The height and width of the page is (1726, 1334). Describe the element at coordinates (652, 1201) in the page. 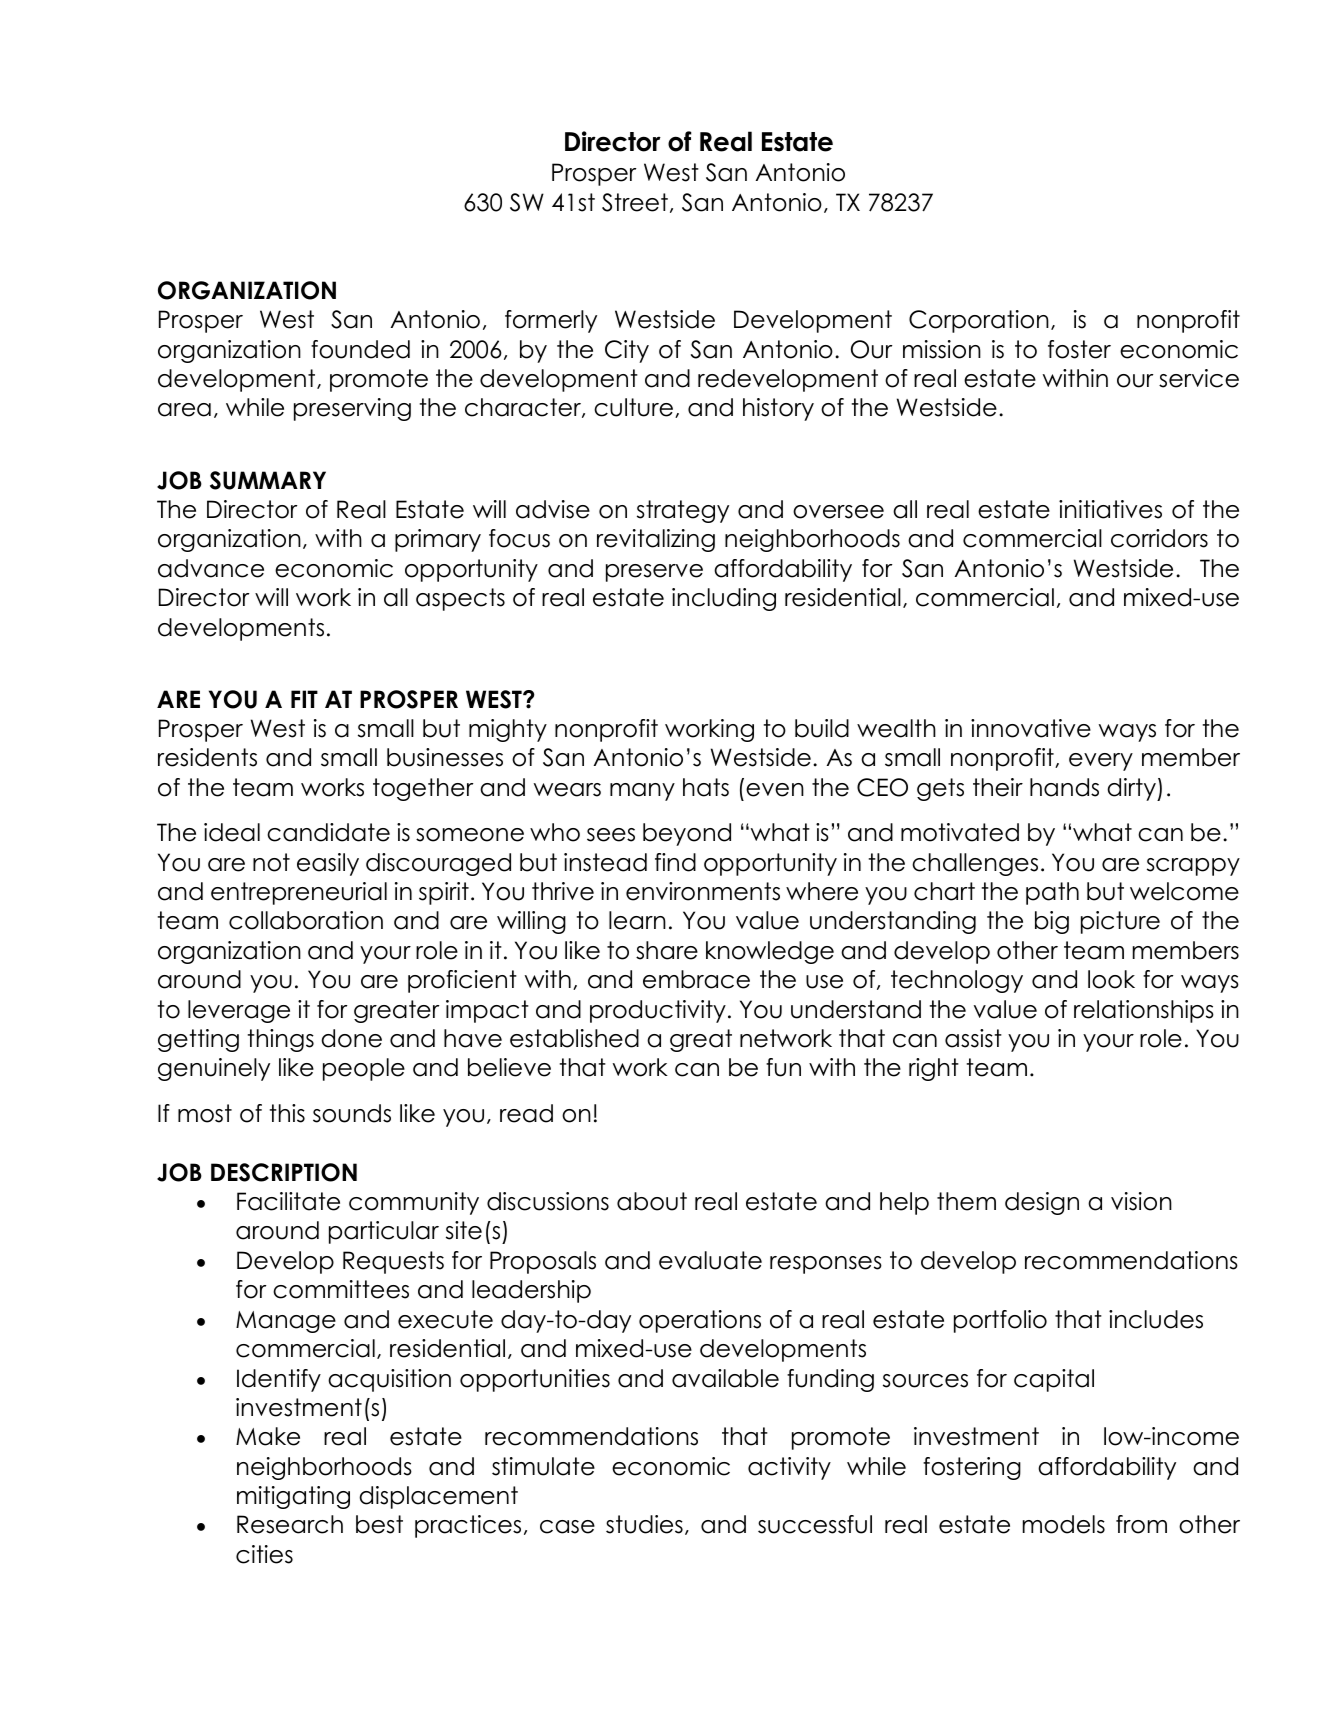

I see `about` at that location.
